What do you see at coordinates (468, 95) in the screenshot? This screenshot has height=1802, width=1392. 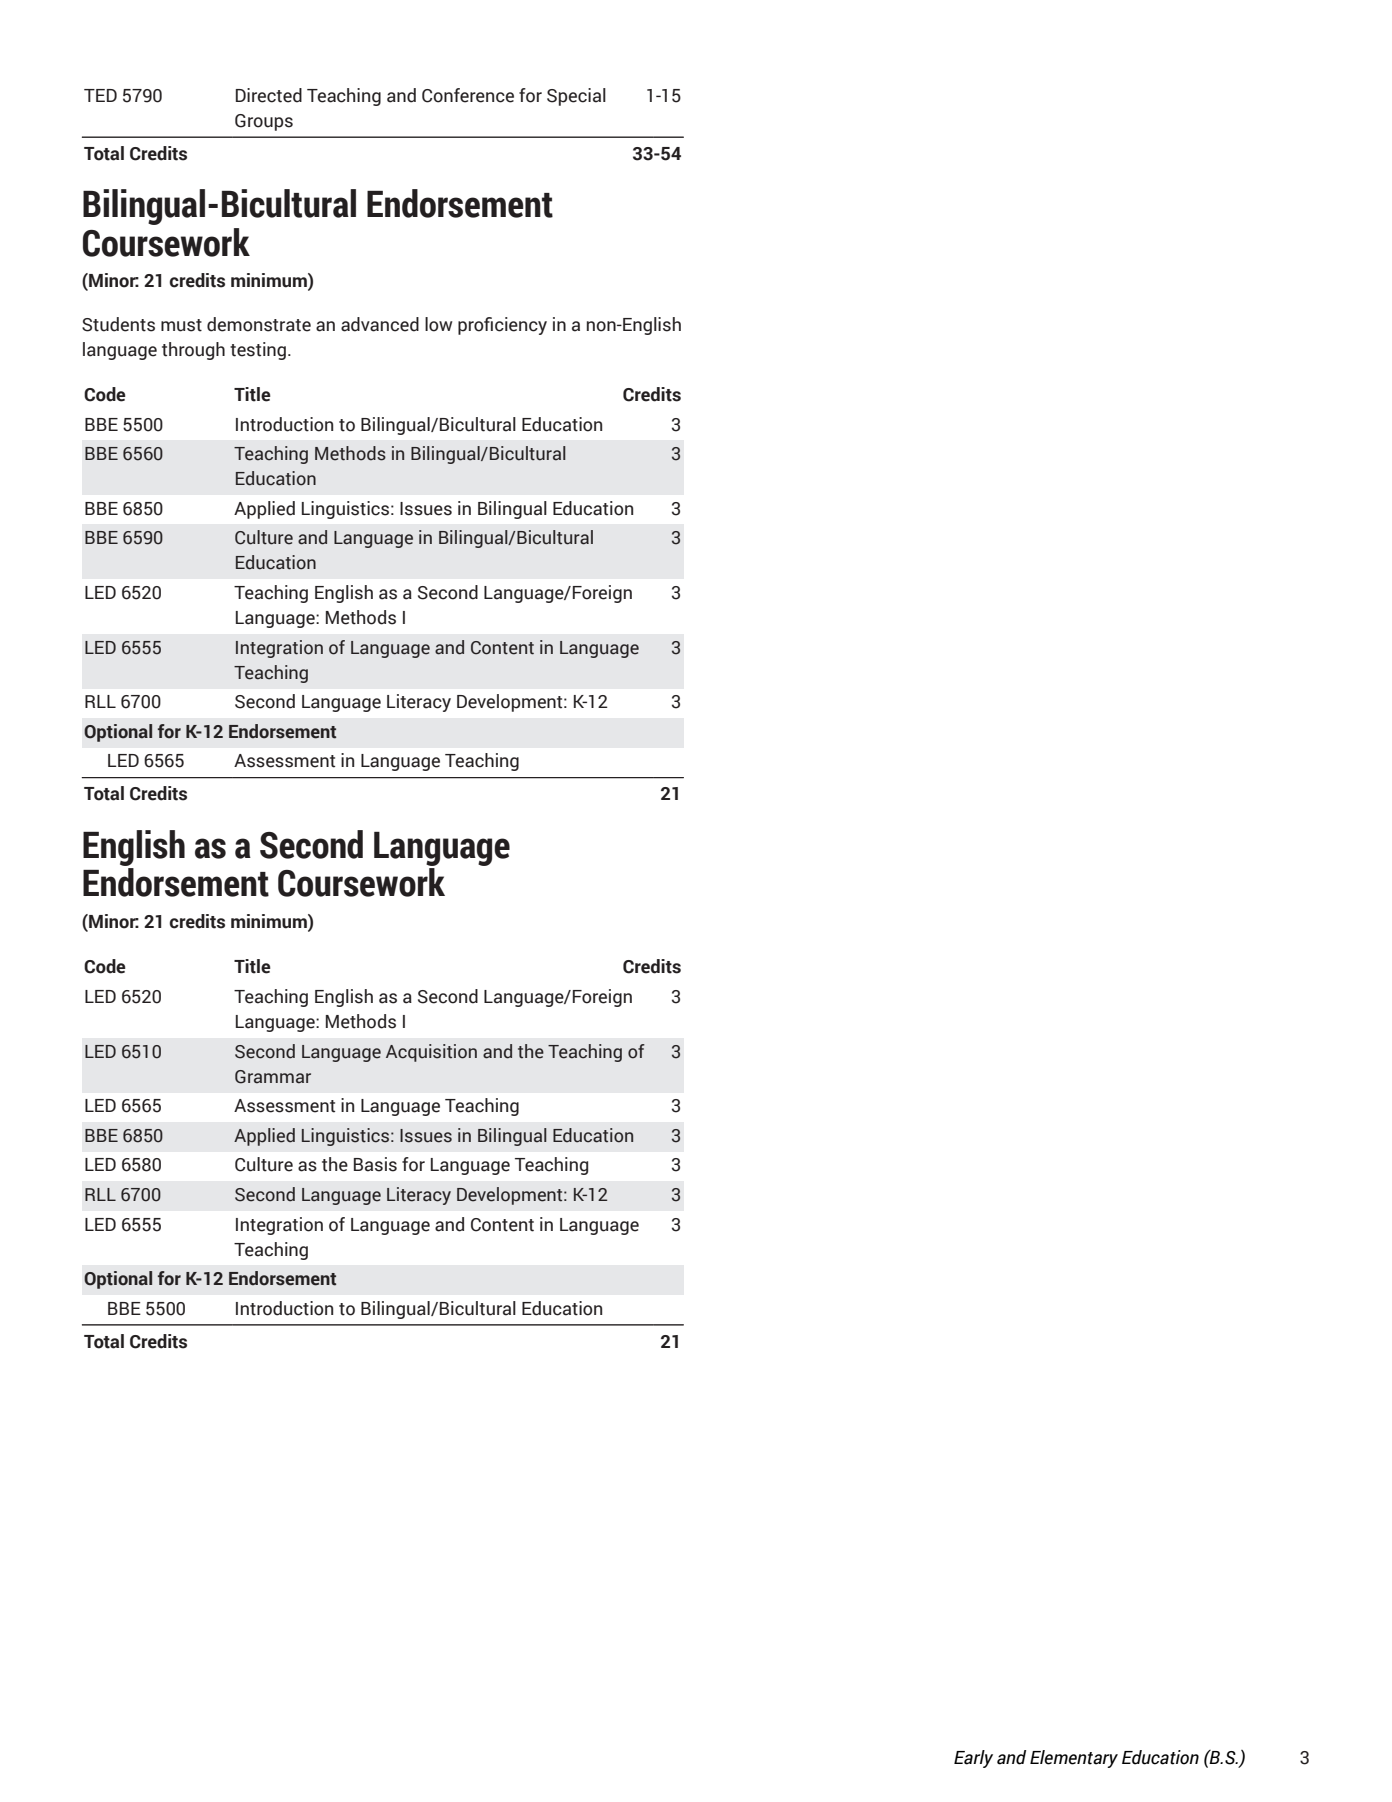 I see `Conference` at bounding box center [468, 95].
